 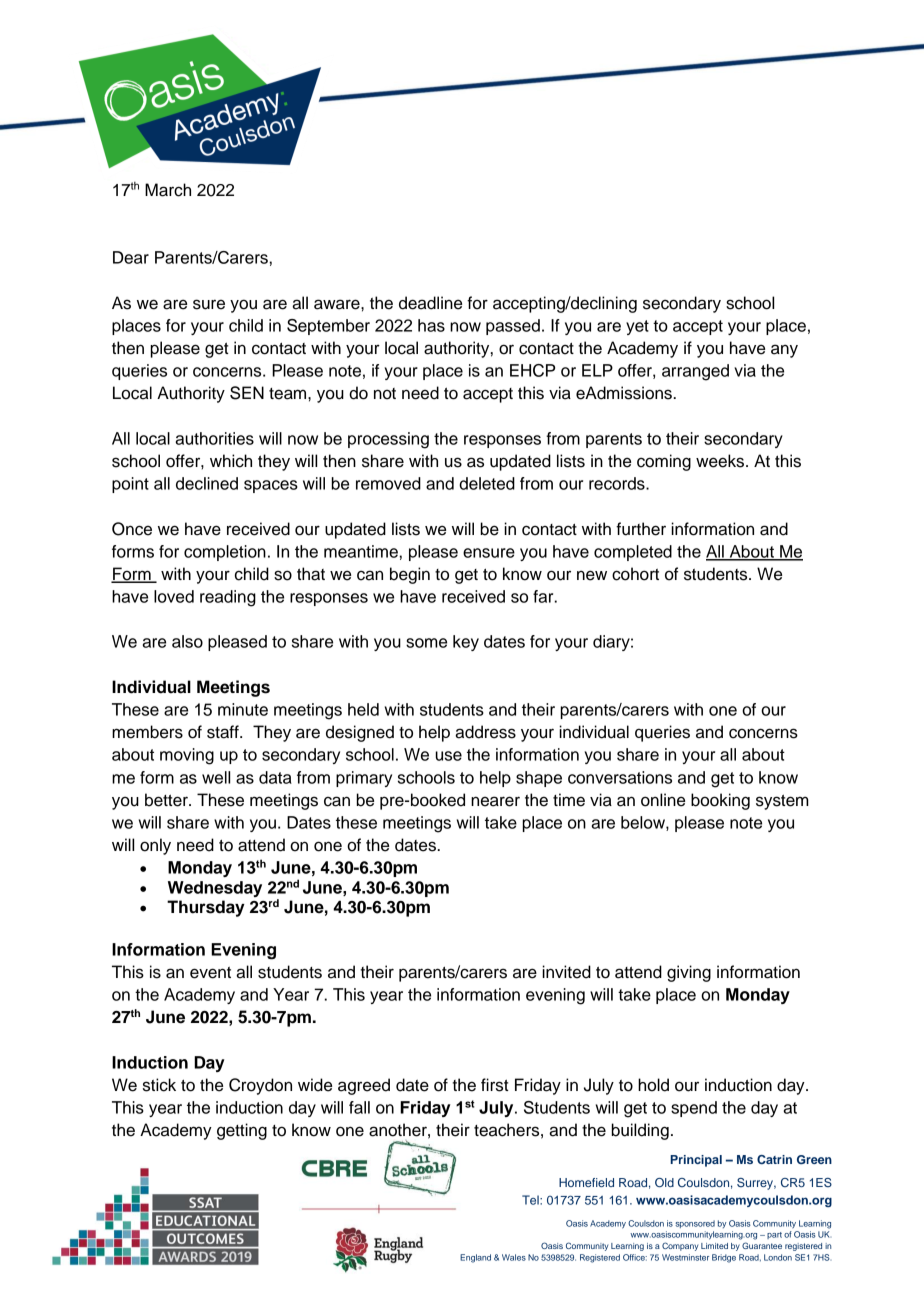 I want to click on further, so click(x=641, y=529).
